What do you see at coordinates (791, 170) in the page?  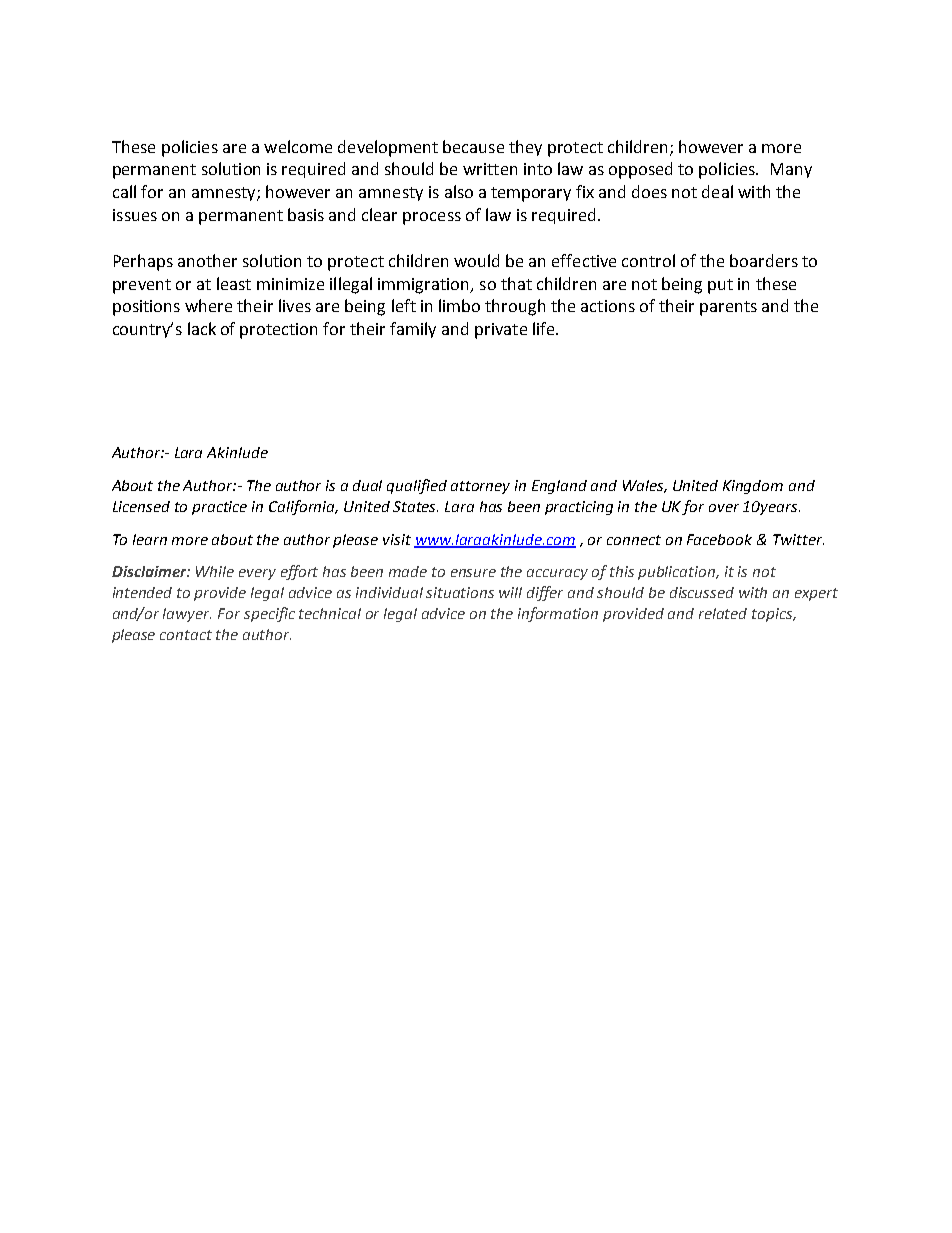 I see `Many` at bounding box center [791, 170].
